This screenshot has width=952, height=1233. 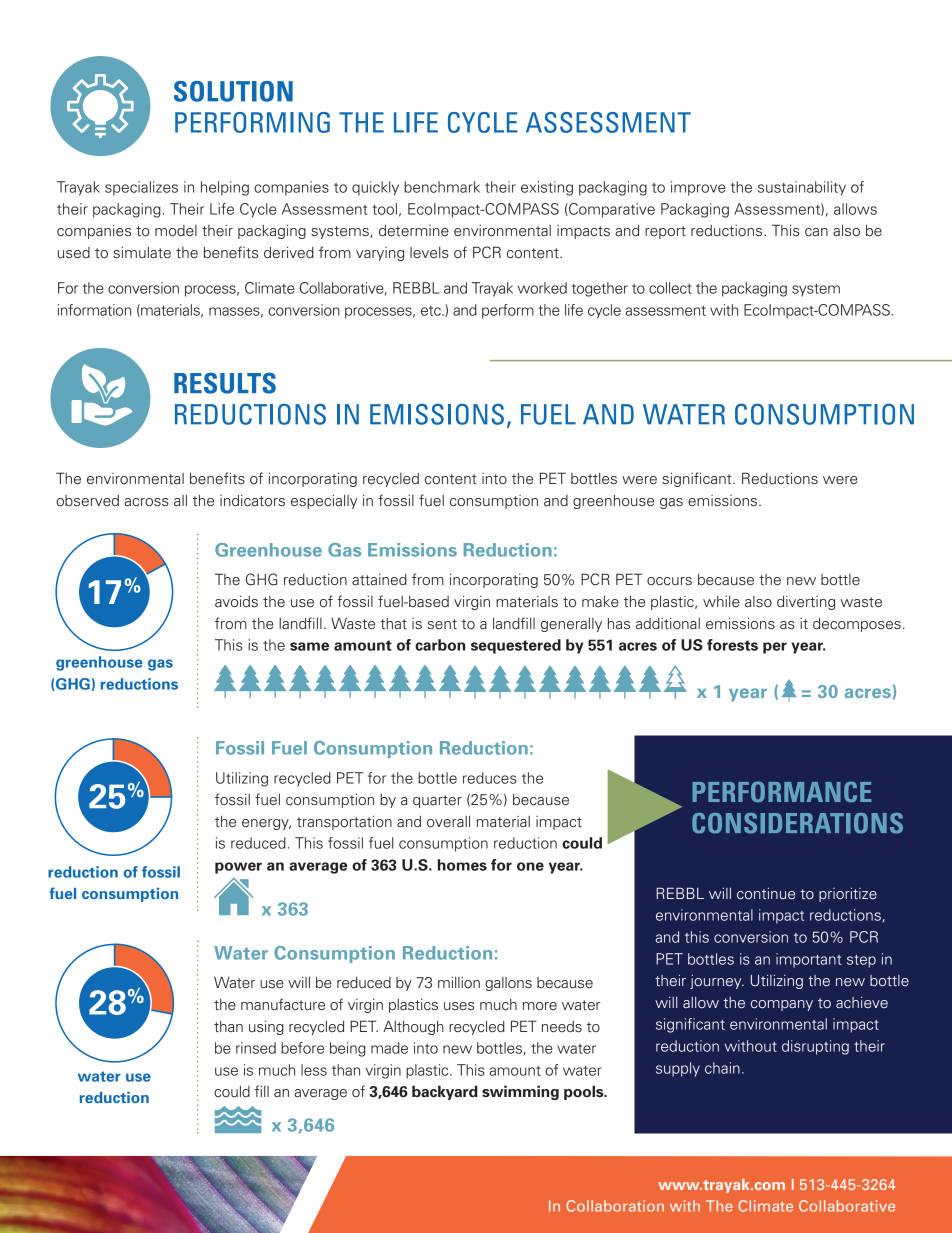 What do you see at coordinates (432, 311) in the screenshot?
I see `etc` at bounding box center [432, 311].
